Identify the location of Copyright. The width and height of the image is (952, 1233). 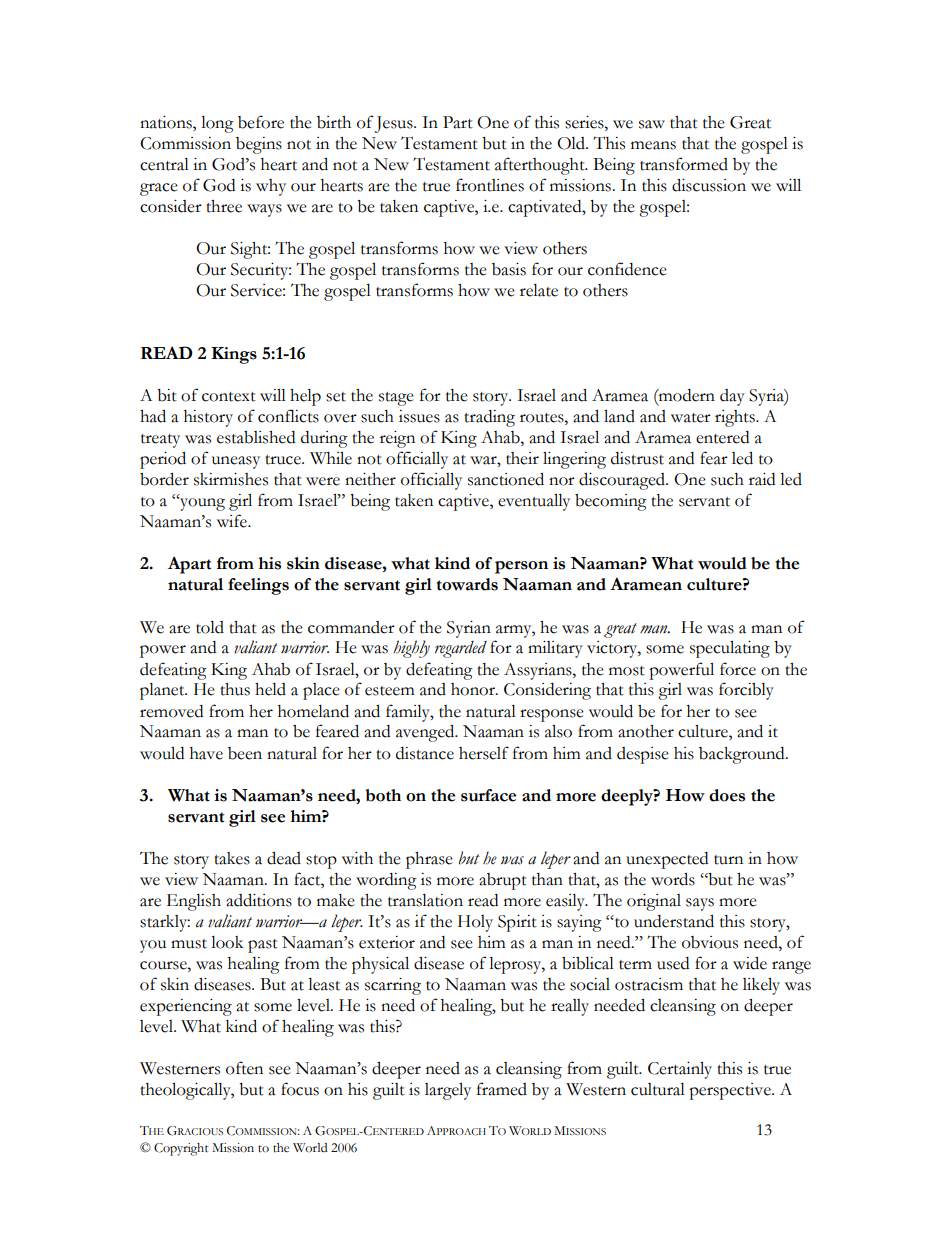
(181, 1149).
